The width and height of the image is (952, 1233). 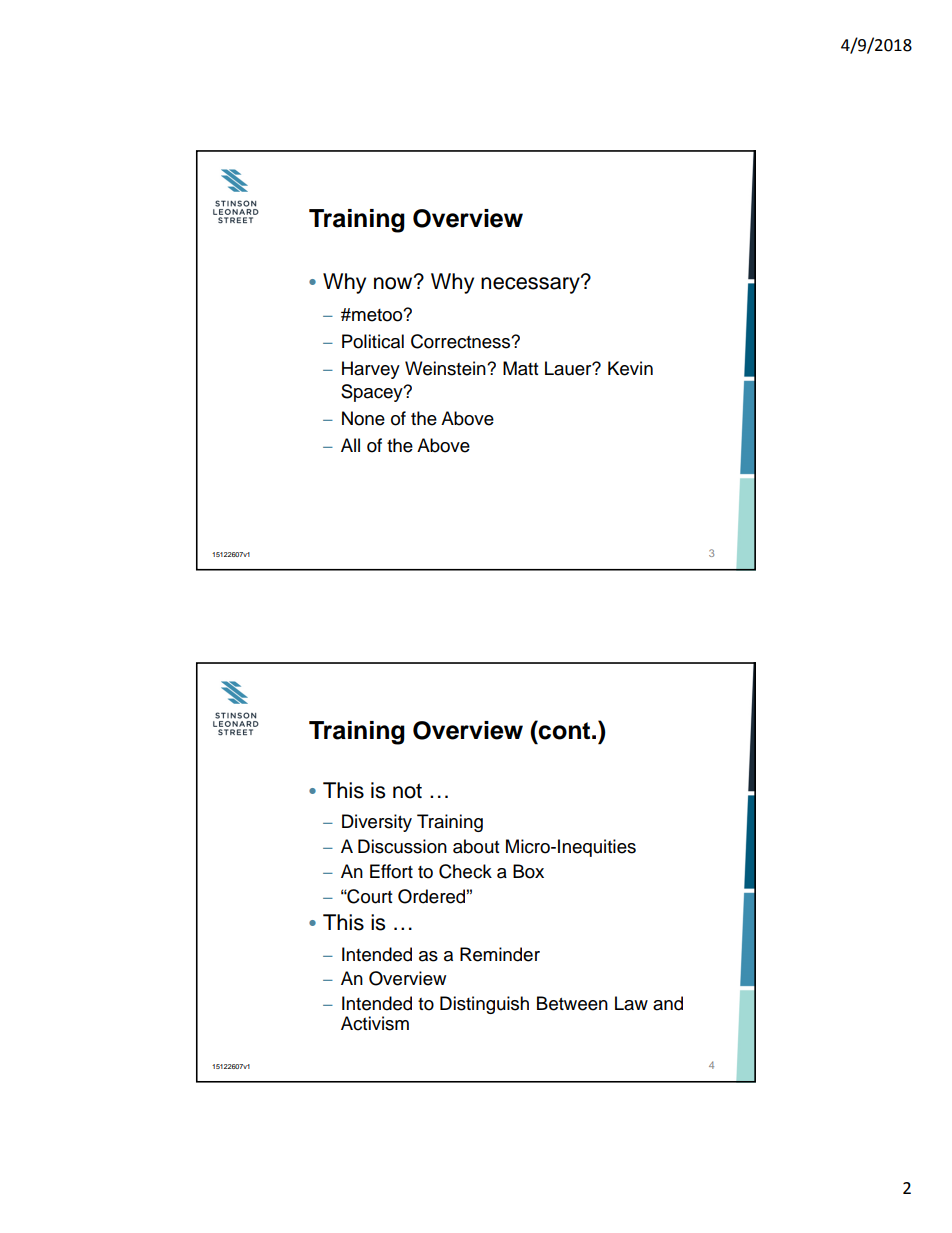 What do you see at coordinates (375, 1023) in the image?
I see `Activism` at bounding box center [375, 1023].
